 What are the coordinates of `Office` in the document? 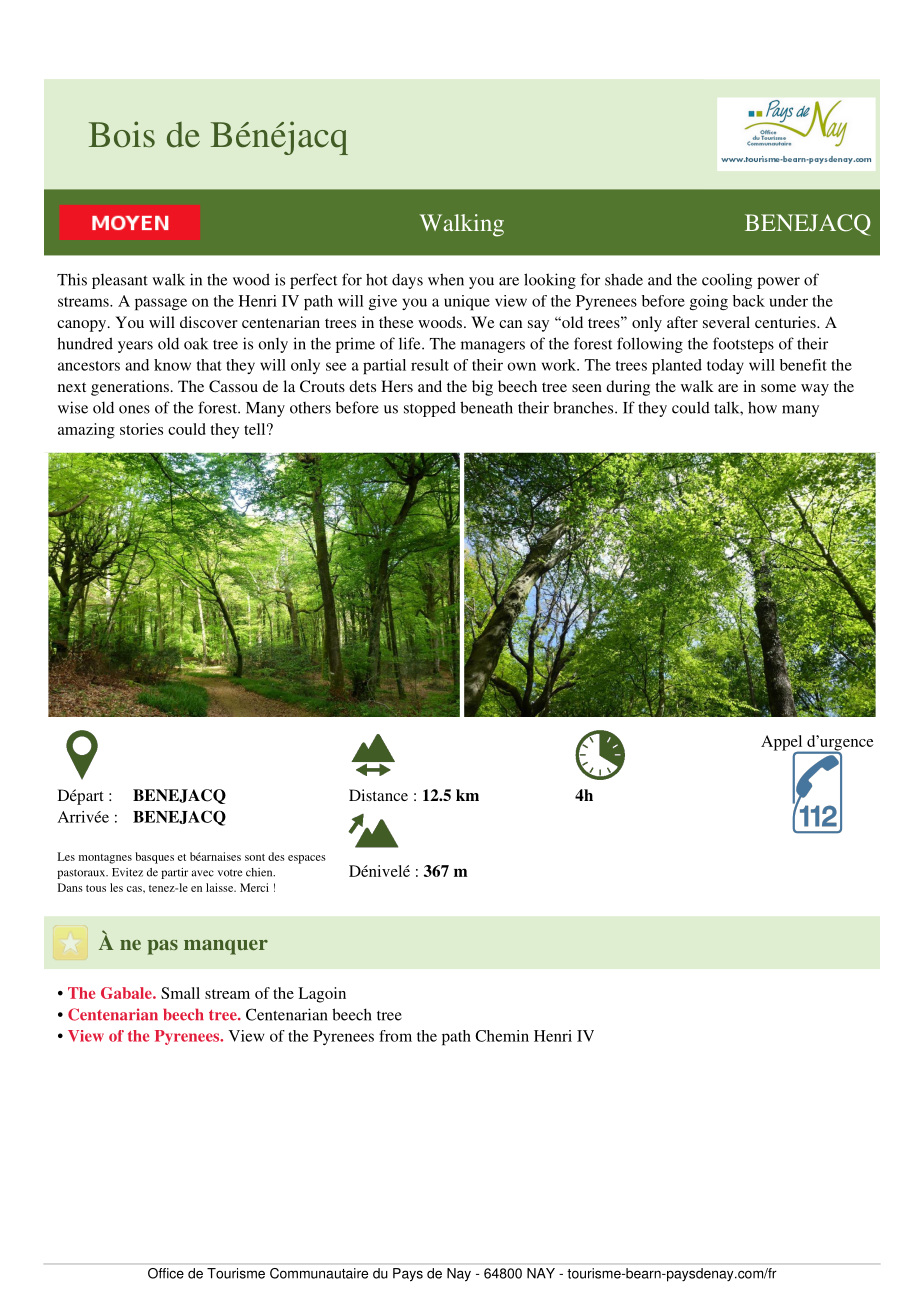 It's located at (166, 1273).
